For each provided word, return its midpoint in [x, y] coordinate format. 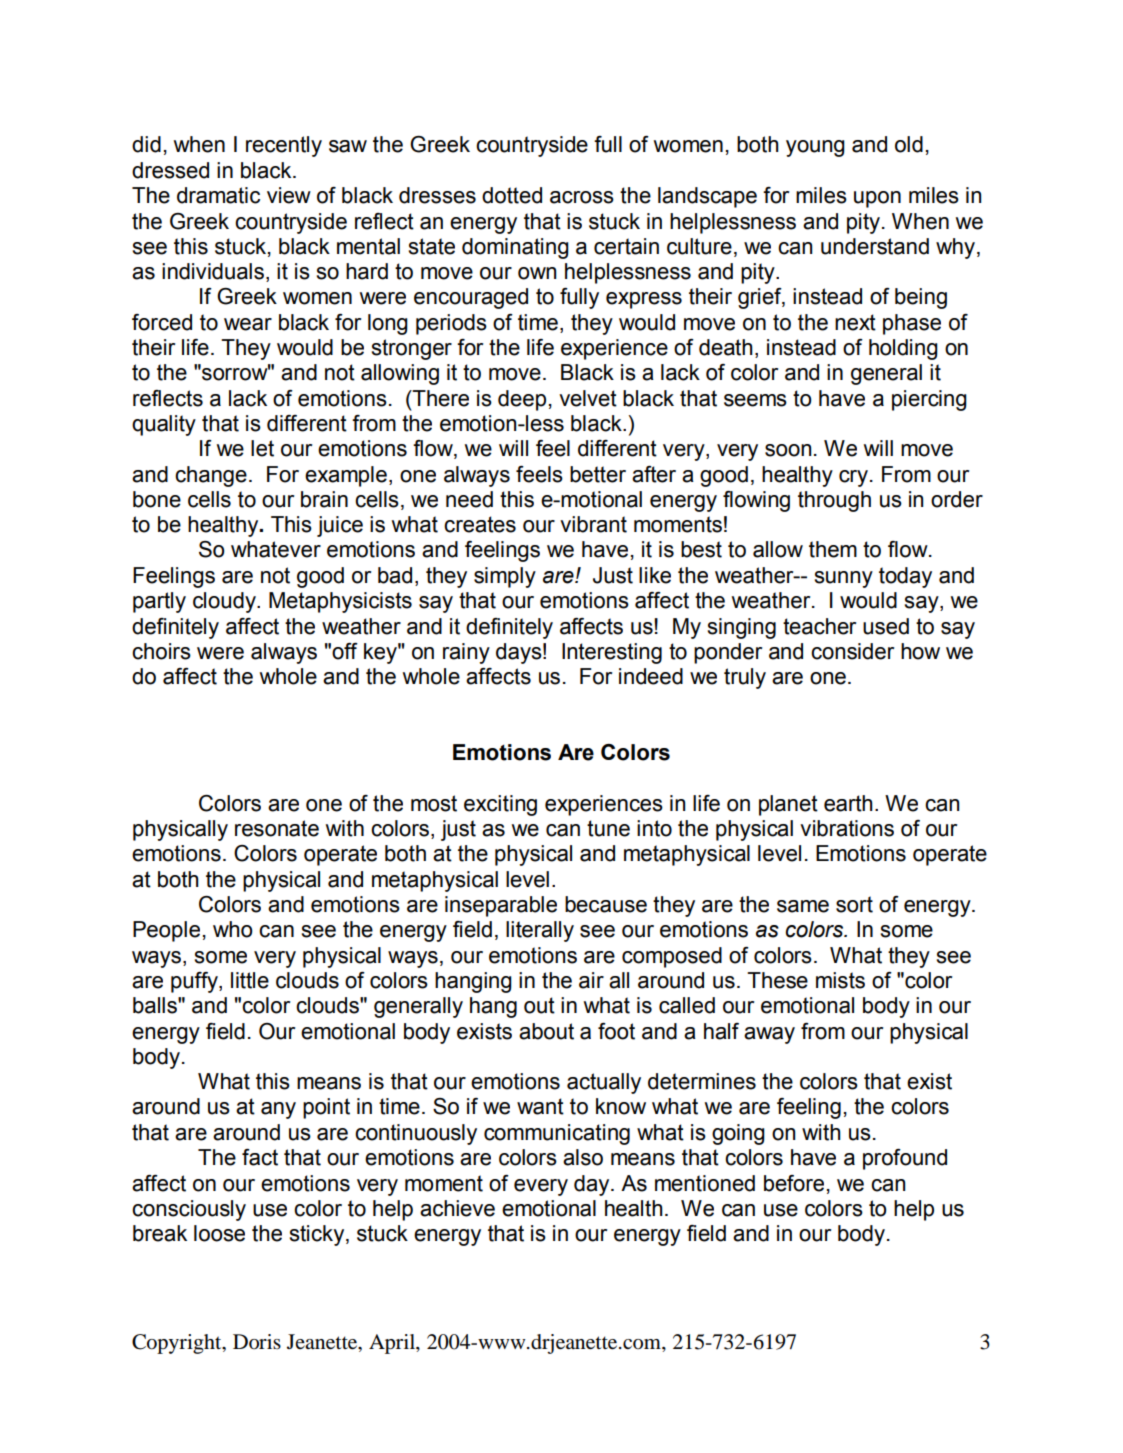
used [886, 626]
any [278, 1110]
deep [522, 400]
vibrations [847, 828]
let [262, 448]
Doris [257, 1342]
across [582, 197]
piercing [929, 400]
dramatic [218, 195]
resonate [277, 828]
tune [608, 828]
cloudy [225, 602]
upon [877, 199]
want [540, 1106]
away [769, 1035]
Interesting [612, 653]
